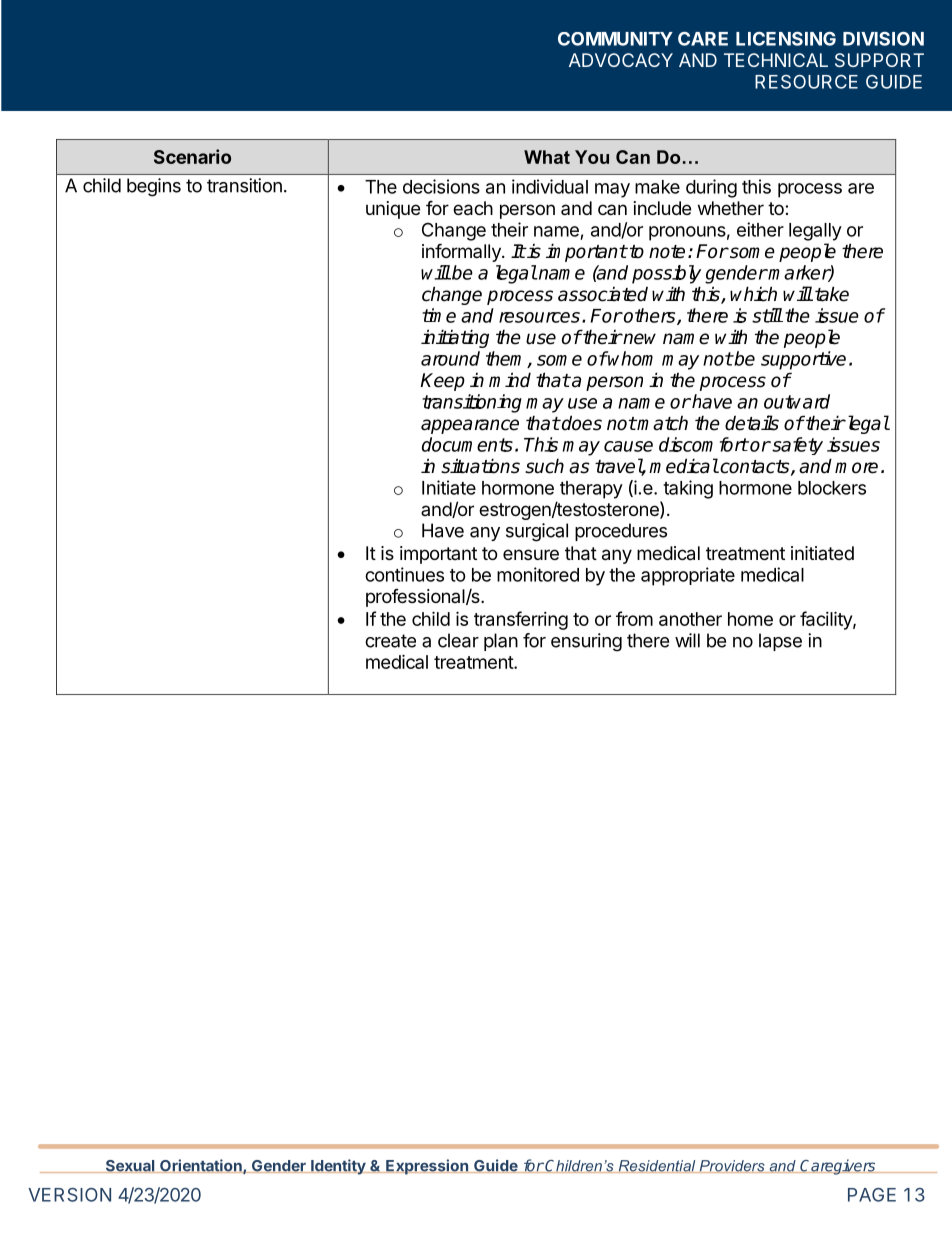  I want to click on Sexual, so click(130, 1166).
